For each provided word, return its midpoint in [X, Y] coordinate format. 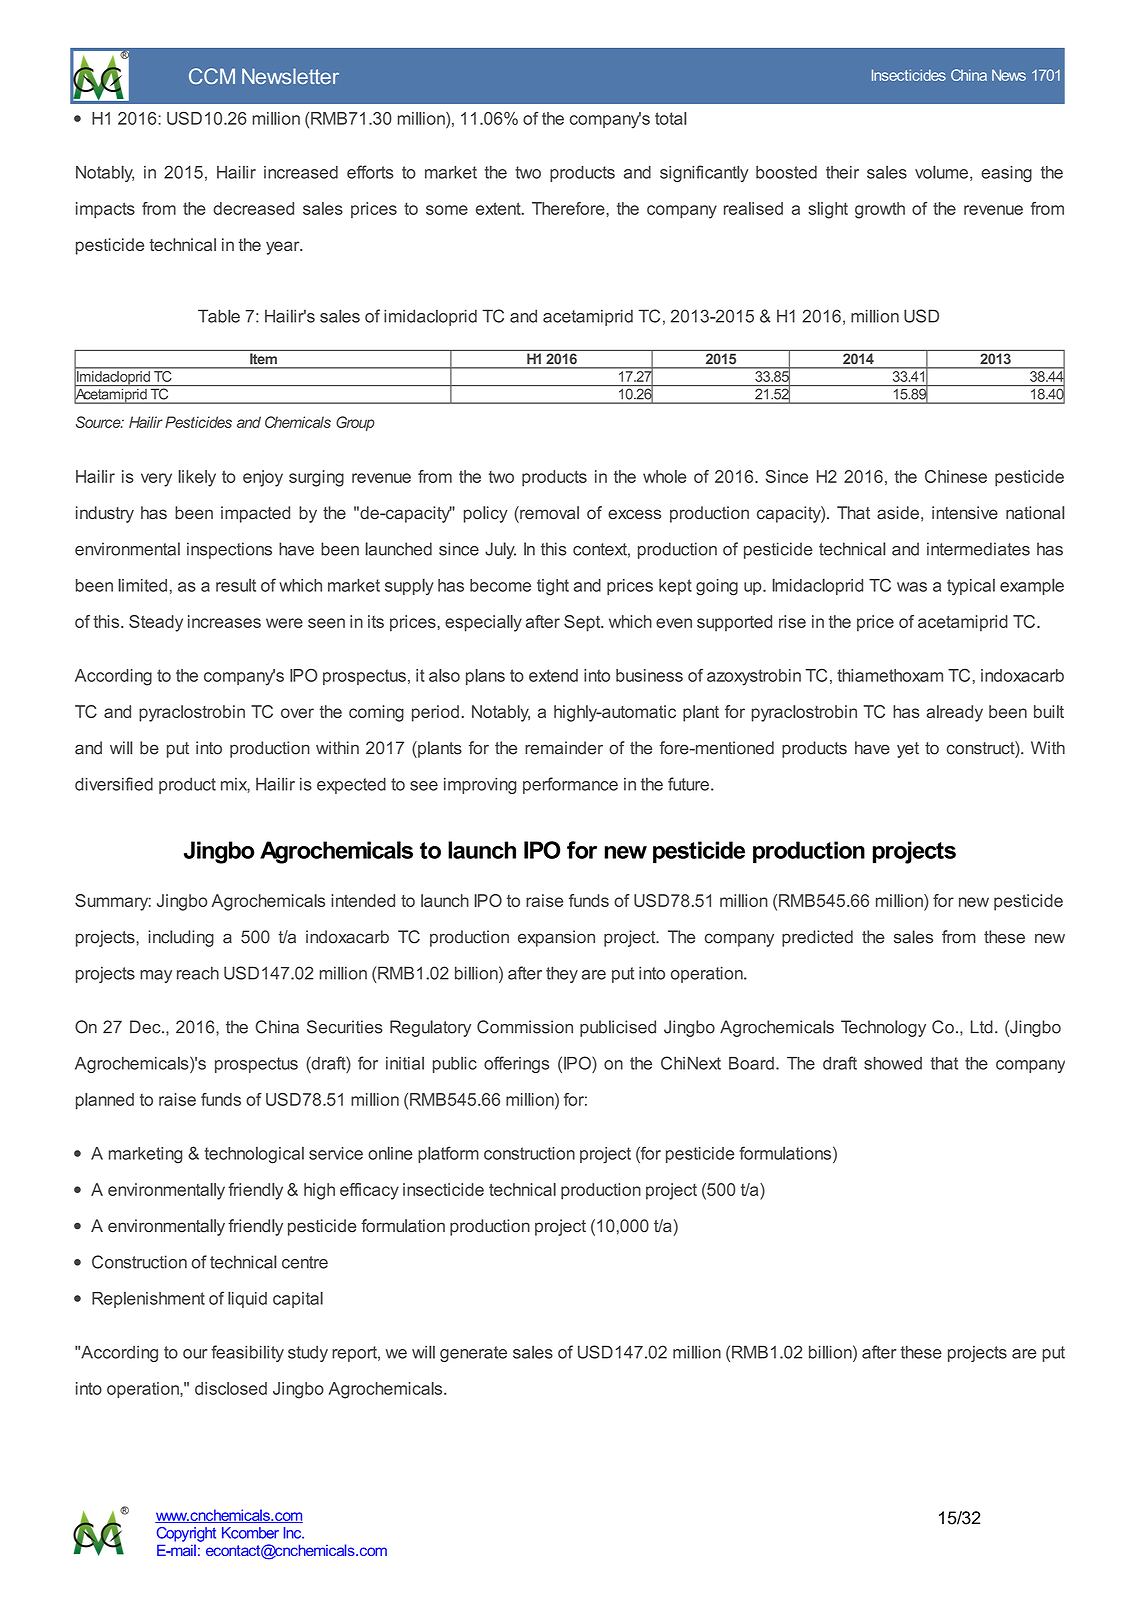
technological [254, 1155]
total [670, 118]
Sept [583, 623]
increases [224, 621]
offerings [516, 1064]
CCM [212, 76]
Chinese [956, 476]
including [181, 938]
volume [941, 172]
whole [665, 476]
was [912, 587]
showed [893, 1063]
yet [908, 750]
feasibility [247, 1353]
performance [570, 785]
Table [219, 316]
